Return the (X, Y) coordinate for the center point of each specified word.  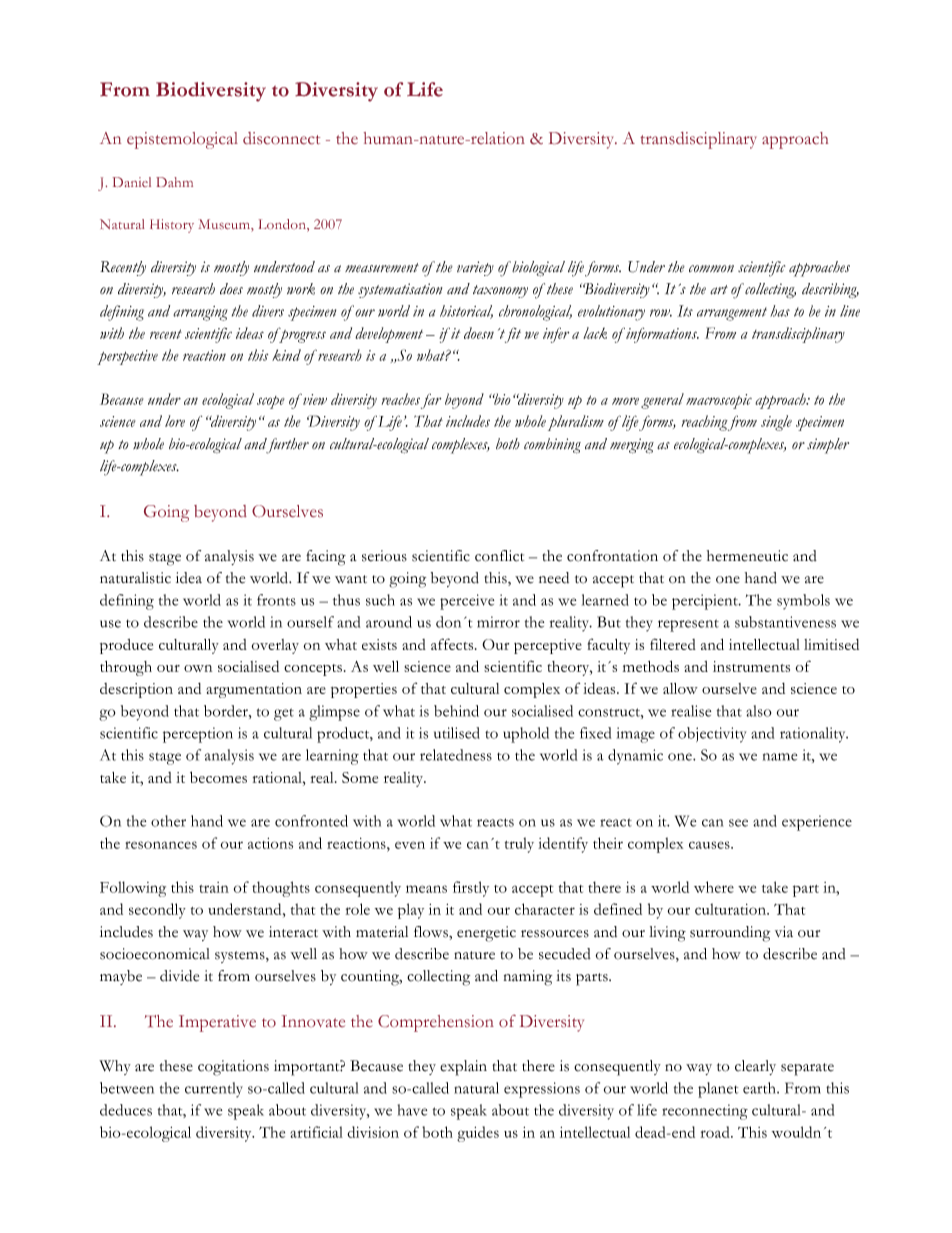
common (711, 269)
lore (175, 421)
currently (214, 1090)
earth (760, 1088)
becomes (218, 777)
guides (478, 1134)
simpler (828, 446)
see (738, 823)
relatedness (456, 755)
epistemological (182, 140)
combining (552, 446)
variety (475, 268)
